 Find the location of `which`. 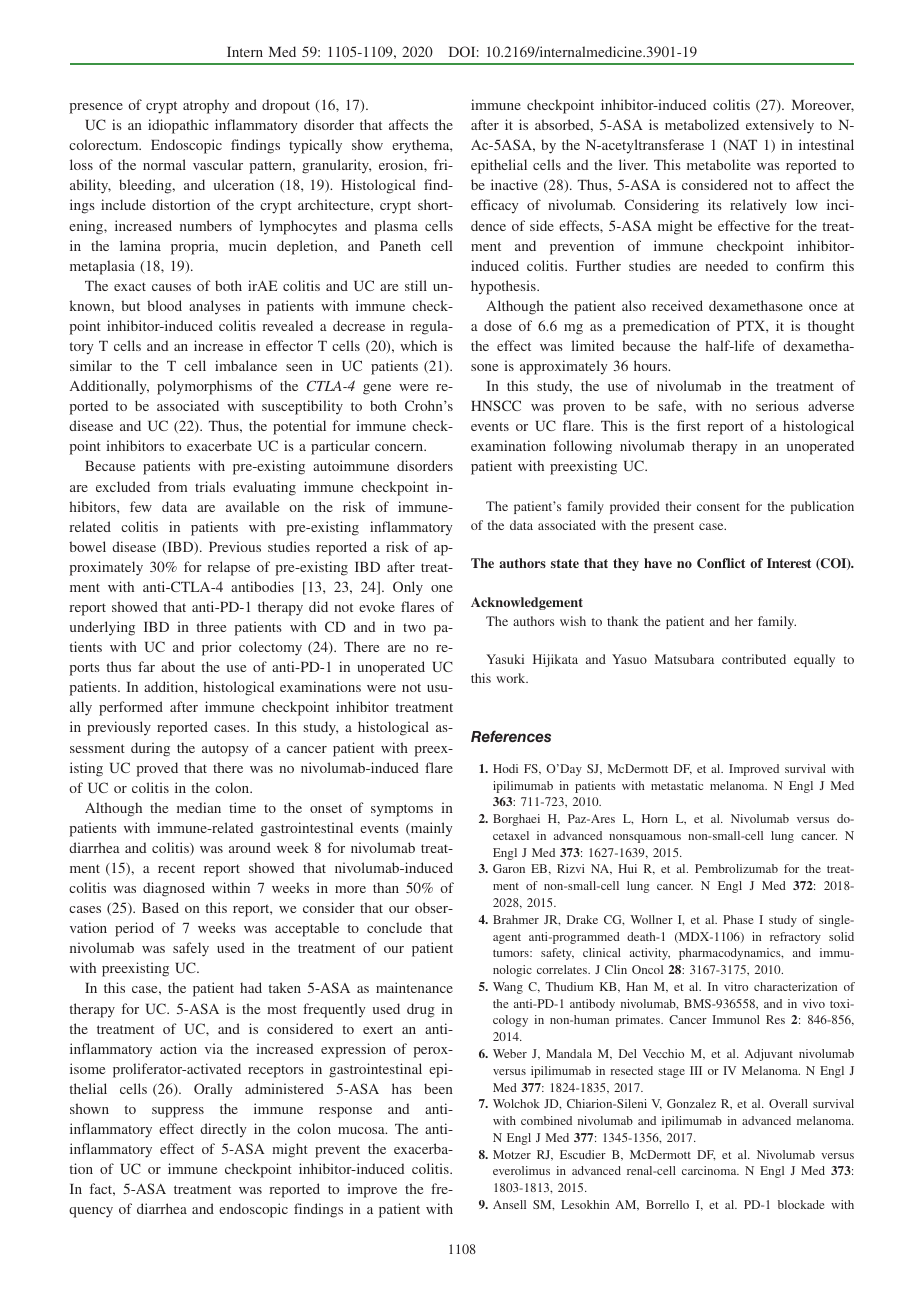

which is located at coordinates (418, 345).
